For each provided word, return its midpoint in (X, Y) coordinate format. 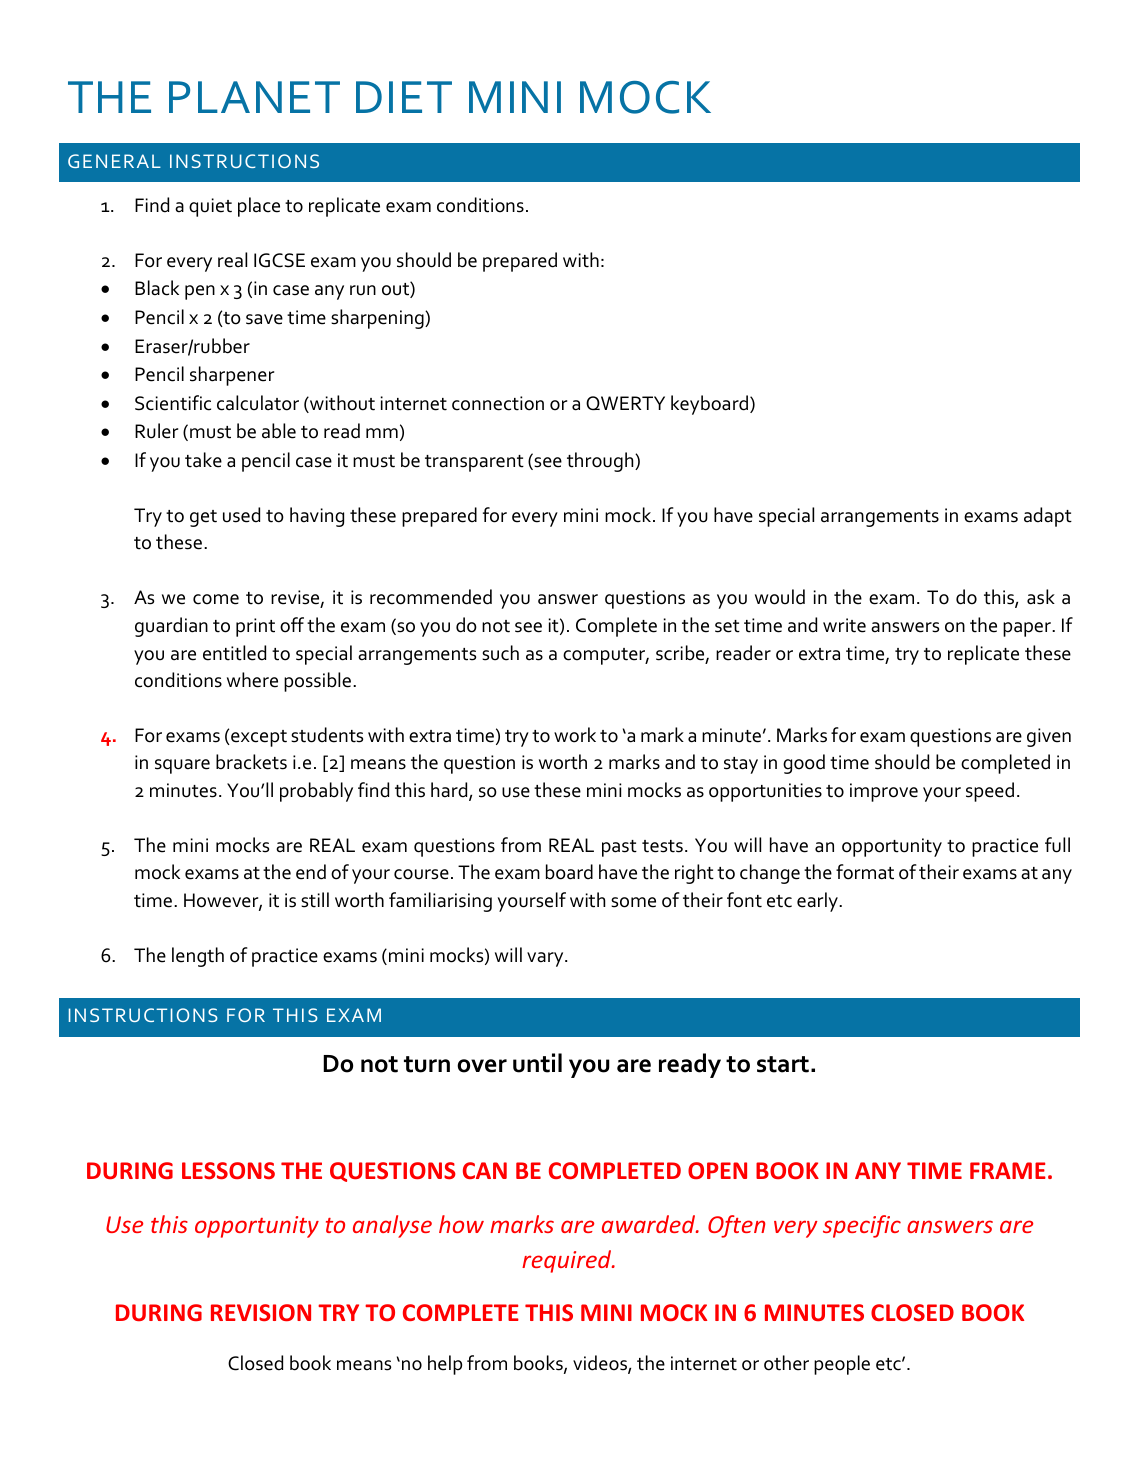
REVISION (261, 1312)
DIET (404, 97)
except (258, 738)
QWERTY (625, 403)
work (575, 735)
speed (990, 792)
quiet (210, 207)
